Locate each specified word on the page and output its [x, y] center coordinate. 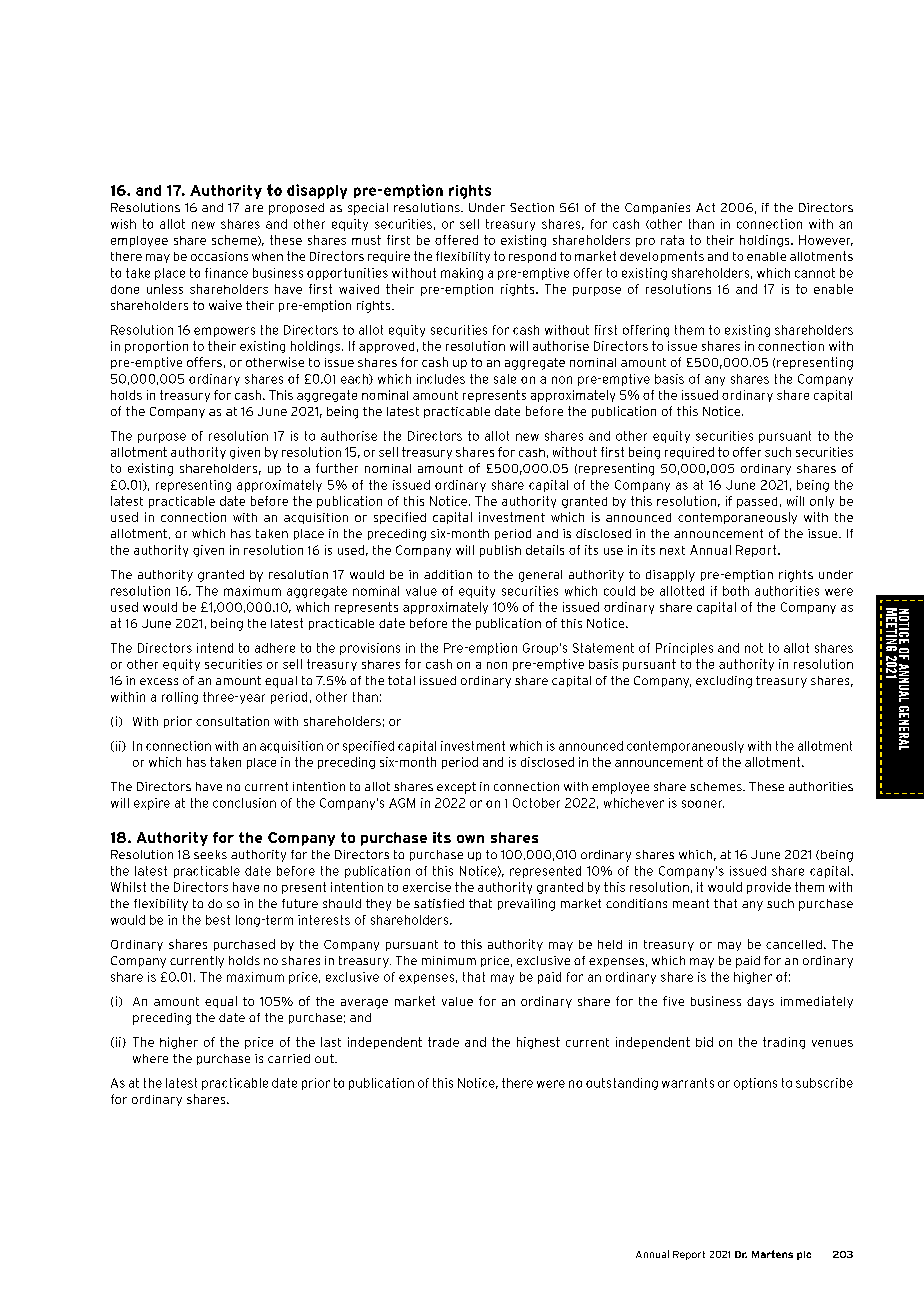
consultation [232, 721]
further [337, 468]
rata [672, 240]
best [218, 920]
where [150, 1058]
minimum [449, 960]
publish [500, 551]
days [760, 1002]
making [462, 274]
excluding [724, 682]
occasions [219, 256]
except [456, 788]
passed [757, 502]
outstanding [622, 1084]
